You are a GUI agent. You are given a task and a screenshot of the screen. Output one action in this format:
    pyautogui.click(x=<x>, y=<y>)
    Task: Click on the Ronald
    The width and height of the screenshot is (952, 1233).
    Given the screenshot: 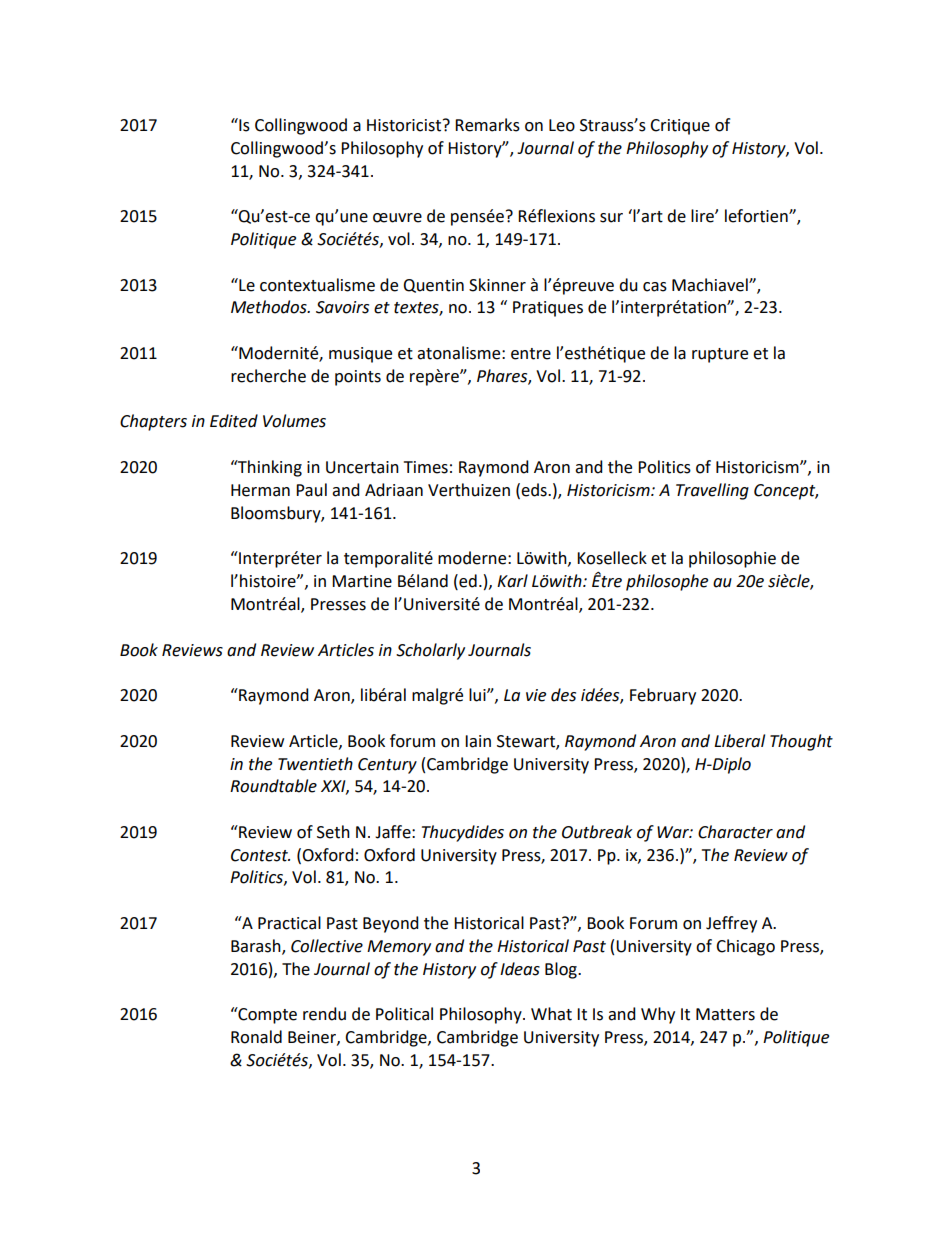 What is the action you would take?
    pyautogui.click(x=256, y=1037)
